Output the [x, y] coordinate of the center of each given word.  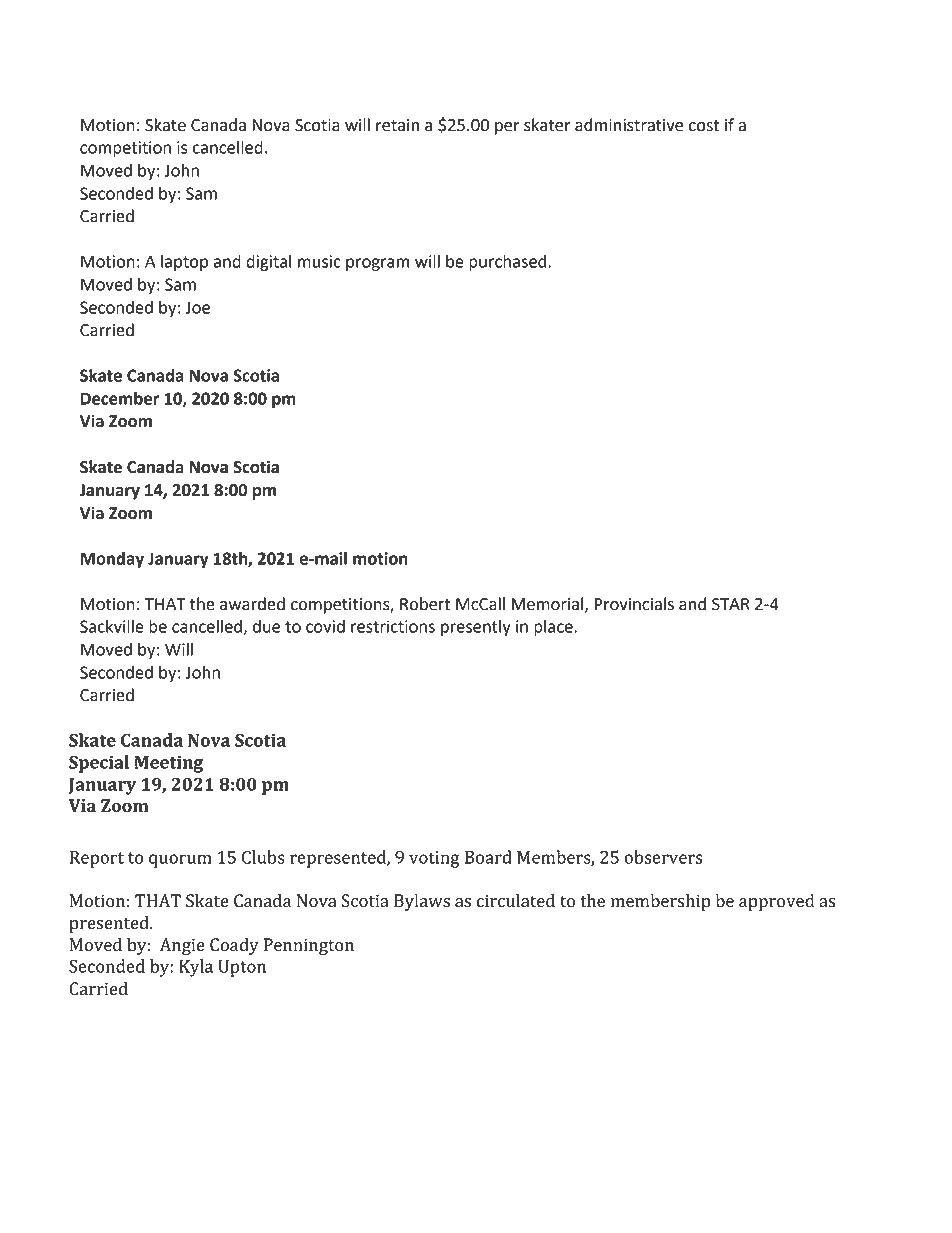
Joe [197, 307]
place [553, 628]
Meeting [168, 764]
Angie [182, 946]
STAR [731, 604]
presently [476, 628]
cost [704, 126]
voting [434, 859]
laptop [184, 263]
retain [397, 125]
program [377, 264]
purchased [507, 263]
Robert [425, 604]
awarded [252, 604]
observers [663, 857]
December [120, 398]
